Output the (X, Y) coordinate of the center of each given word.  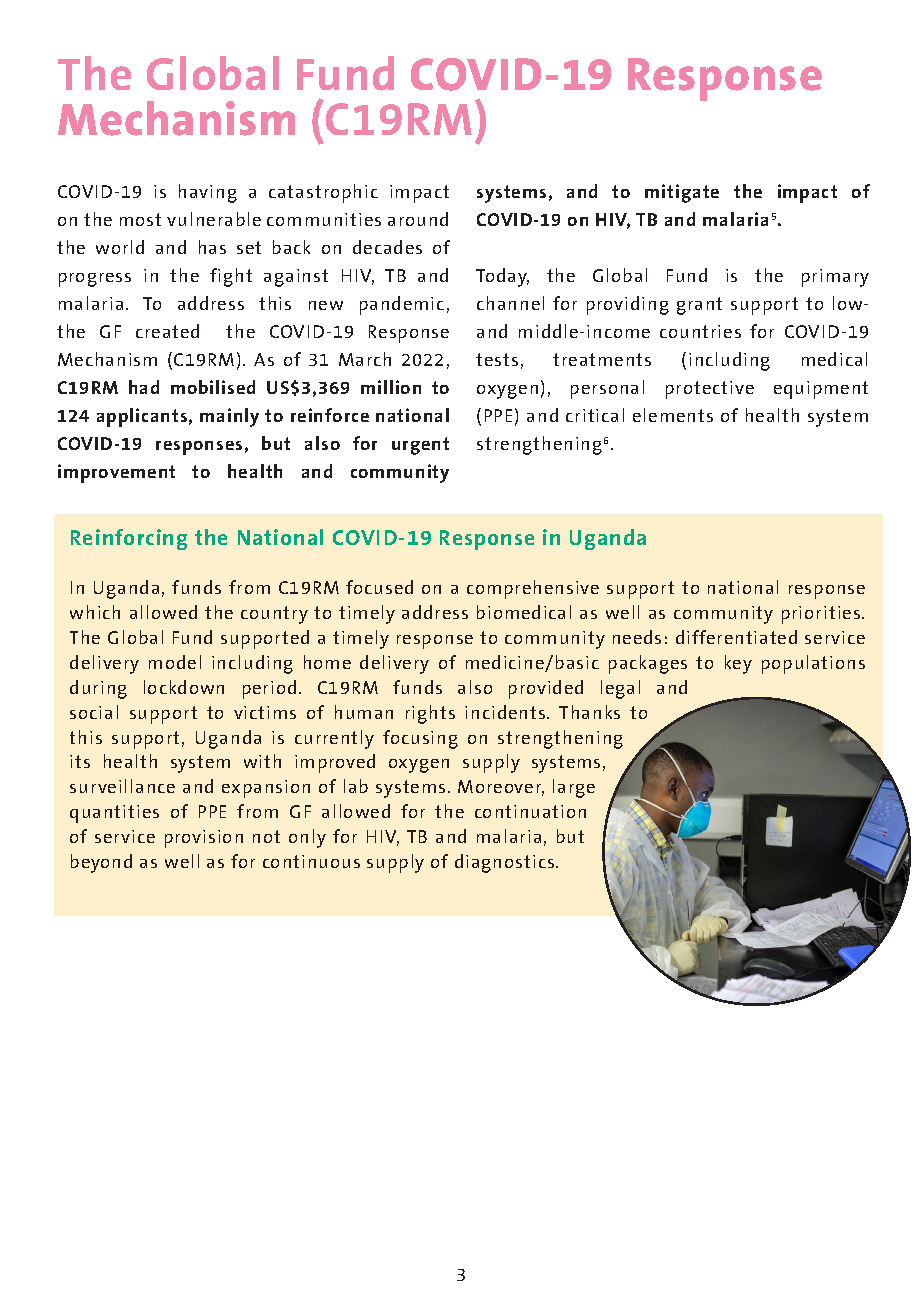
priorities (822, 615)
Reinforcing (129, 539)
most (140, 219)
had (144, 387)
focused (379, 587)
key (738, 664)
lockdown (184, 687)
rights (430, 714)
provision (204, 839)
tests (497, 359)
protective (710, 390)
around (418, 219)
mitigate (682, 193)
